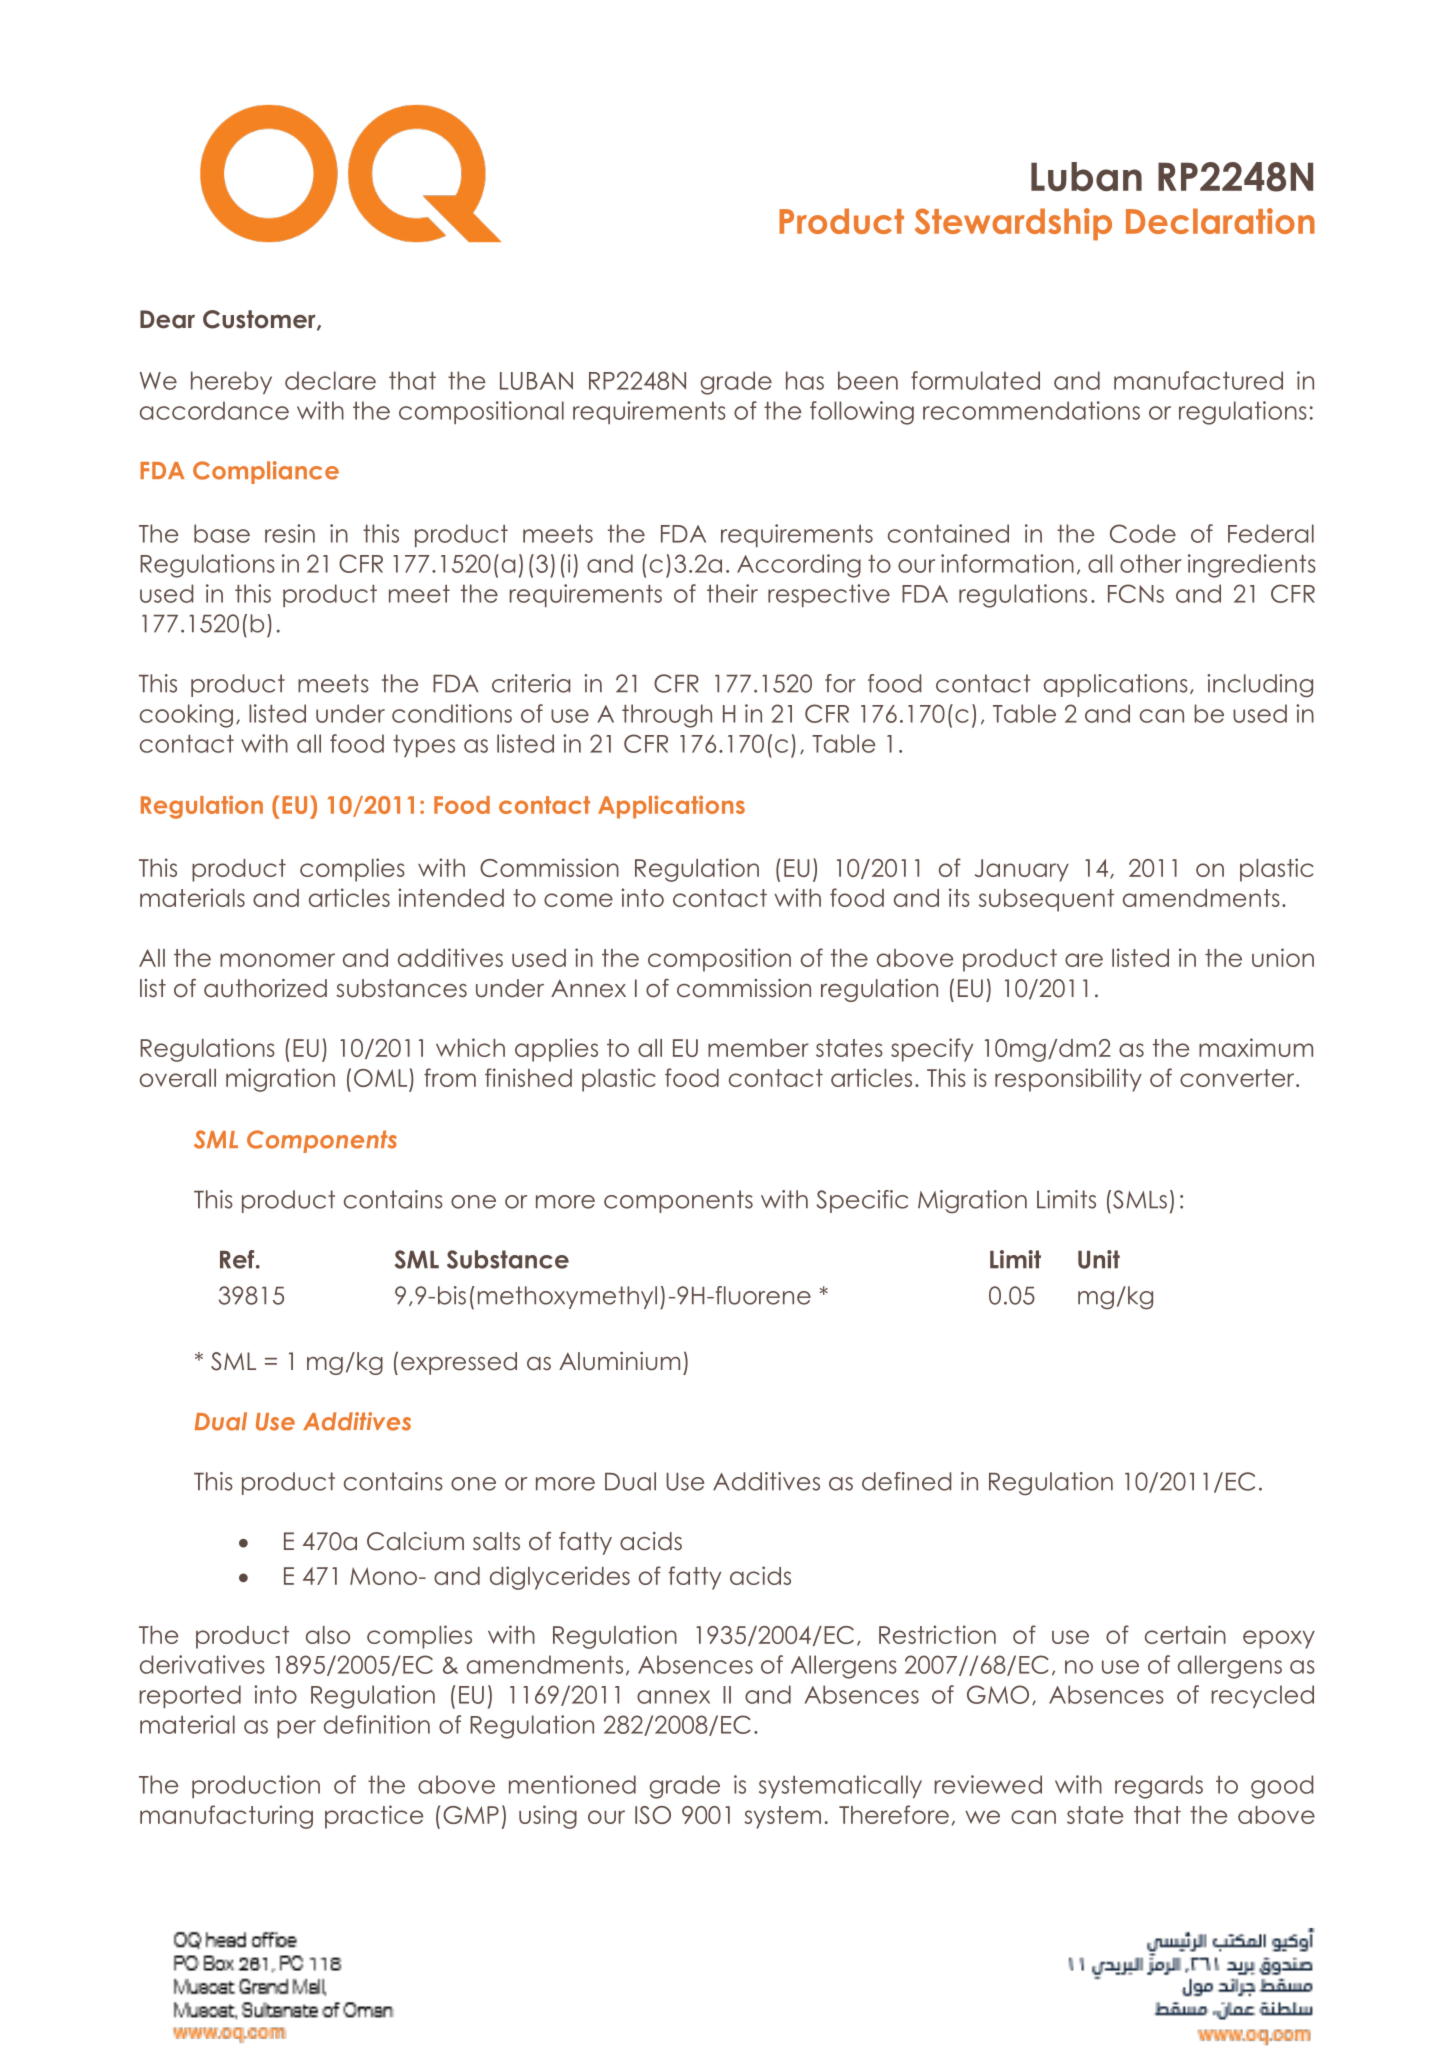 This page has width=1455, height=2057. Describe the element at coordinates (758, 1048) in the page. I see `member` at that location.
